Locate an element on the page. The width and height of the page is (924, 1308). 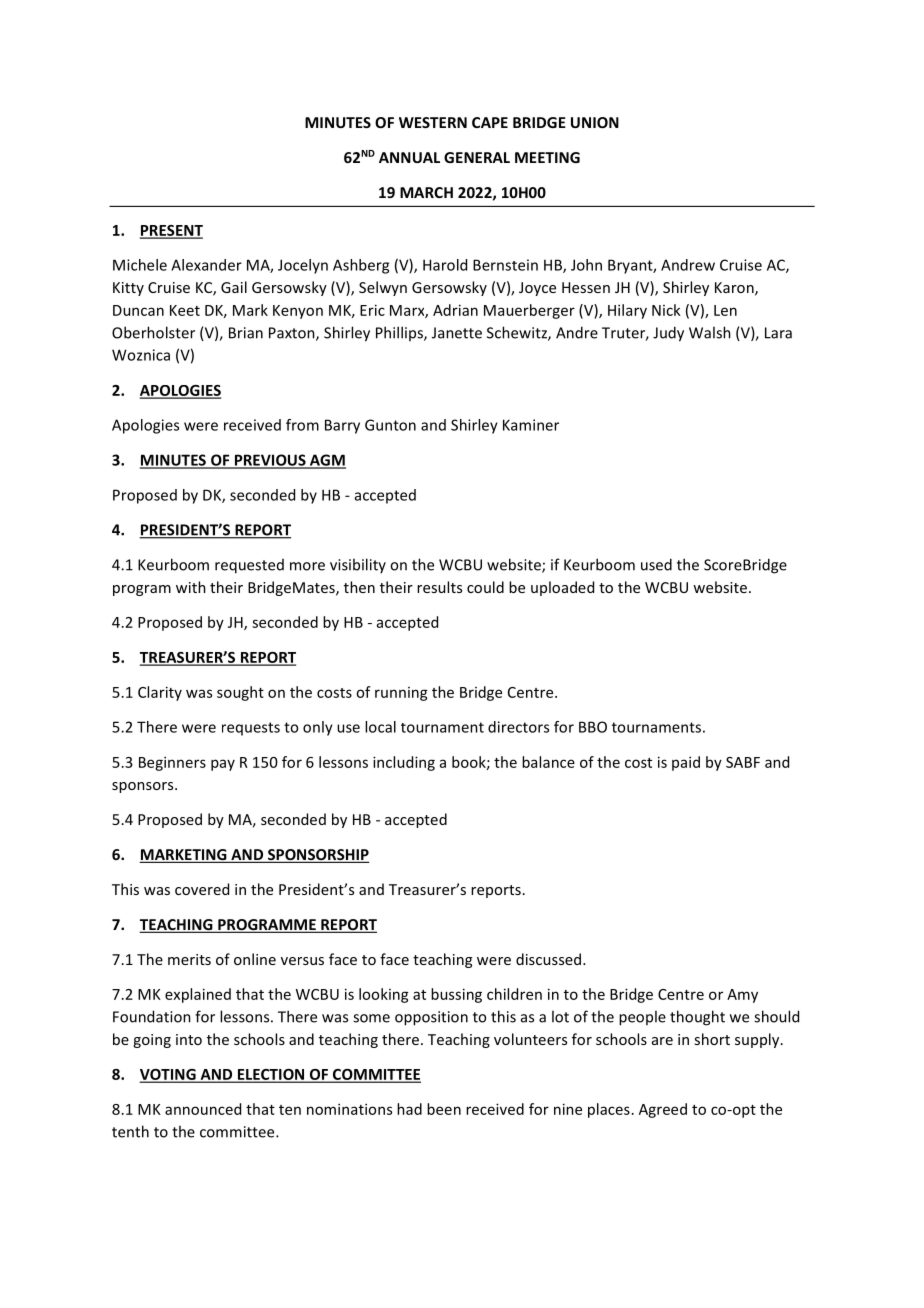
Agreed is located at coordinates (663, 1110).
